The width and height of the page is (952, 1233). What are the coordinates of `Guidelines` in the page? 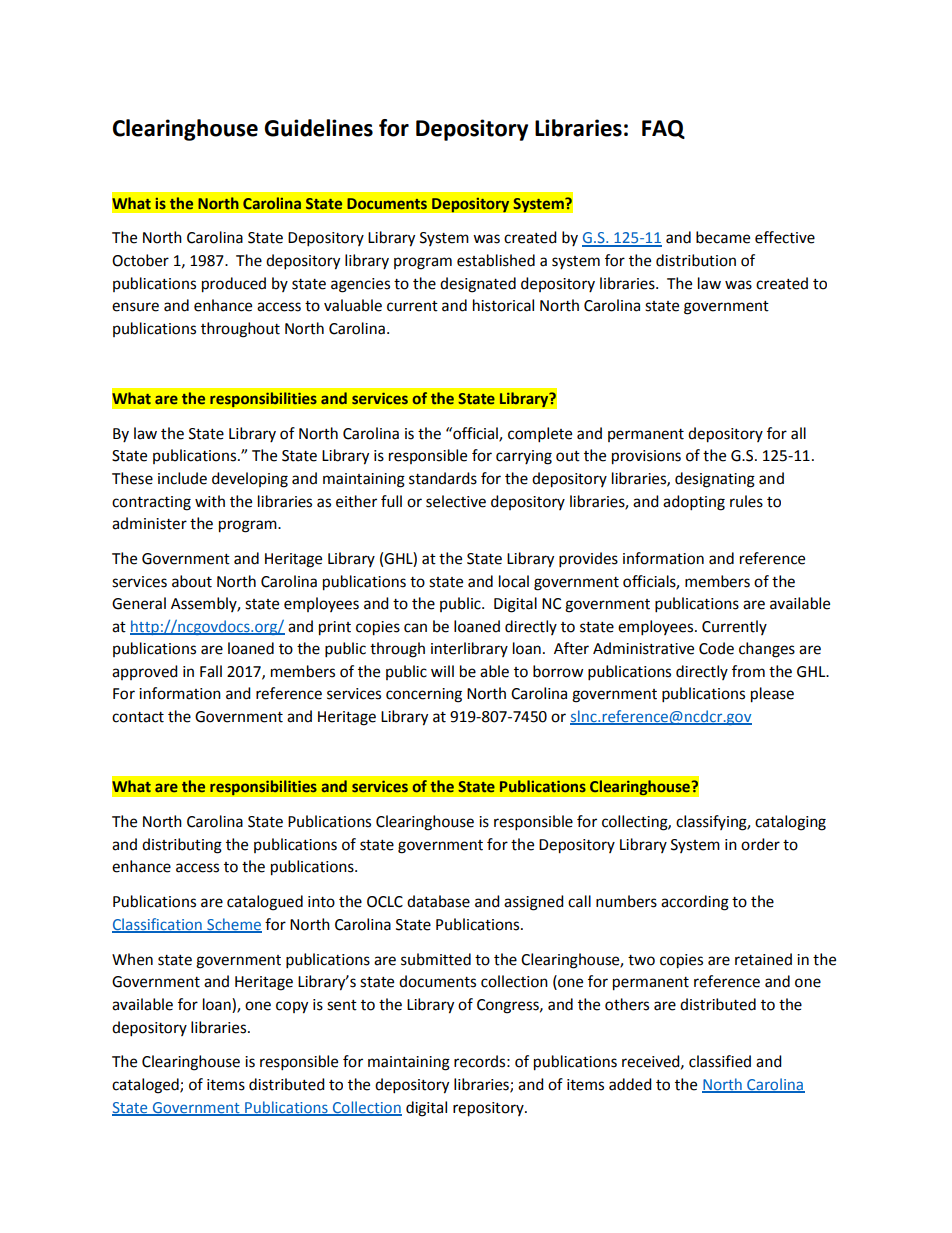 It's located at (318, 128).
